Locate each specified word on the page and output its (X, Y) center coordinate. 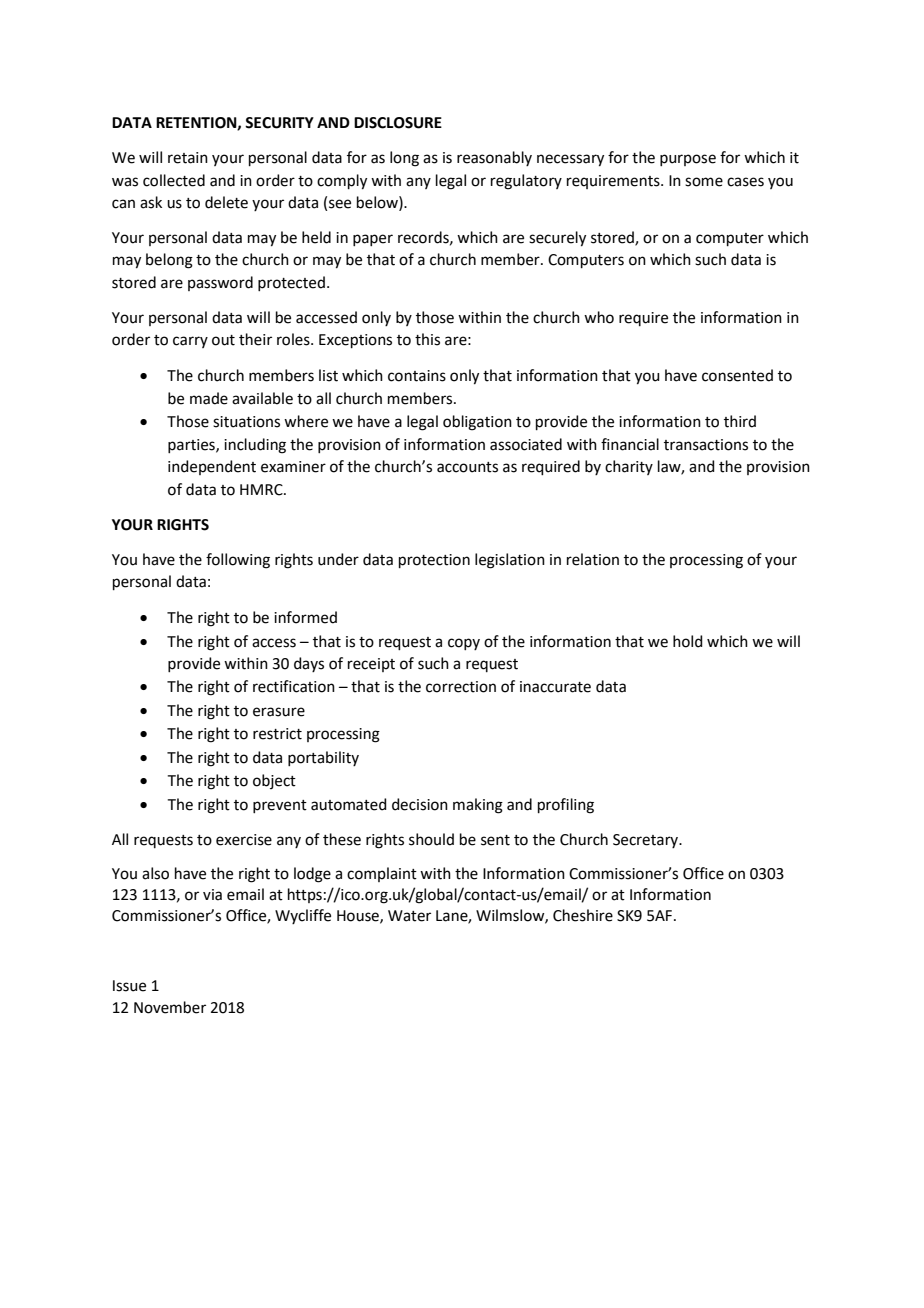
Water (409, 916)
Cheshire (583, 915)
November (170, 1007)
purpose (688, 160)
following (238, 561)
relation (593, 559)
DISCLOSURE (398, 123)
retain (188, 158)
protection (434, 561)
